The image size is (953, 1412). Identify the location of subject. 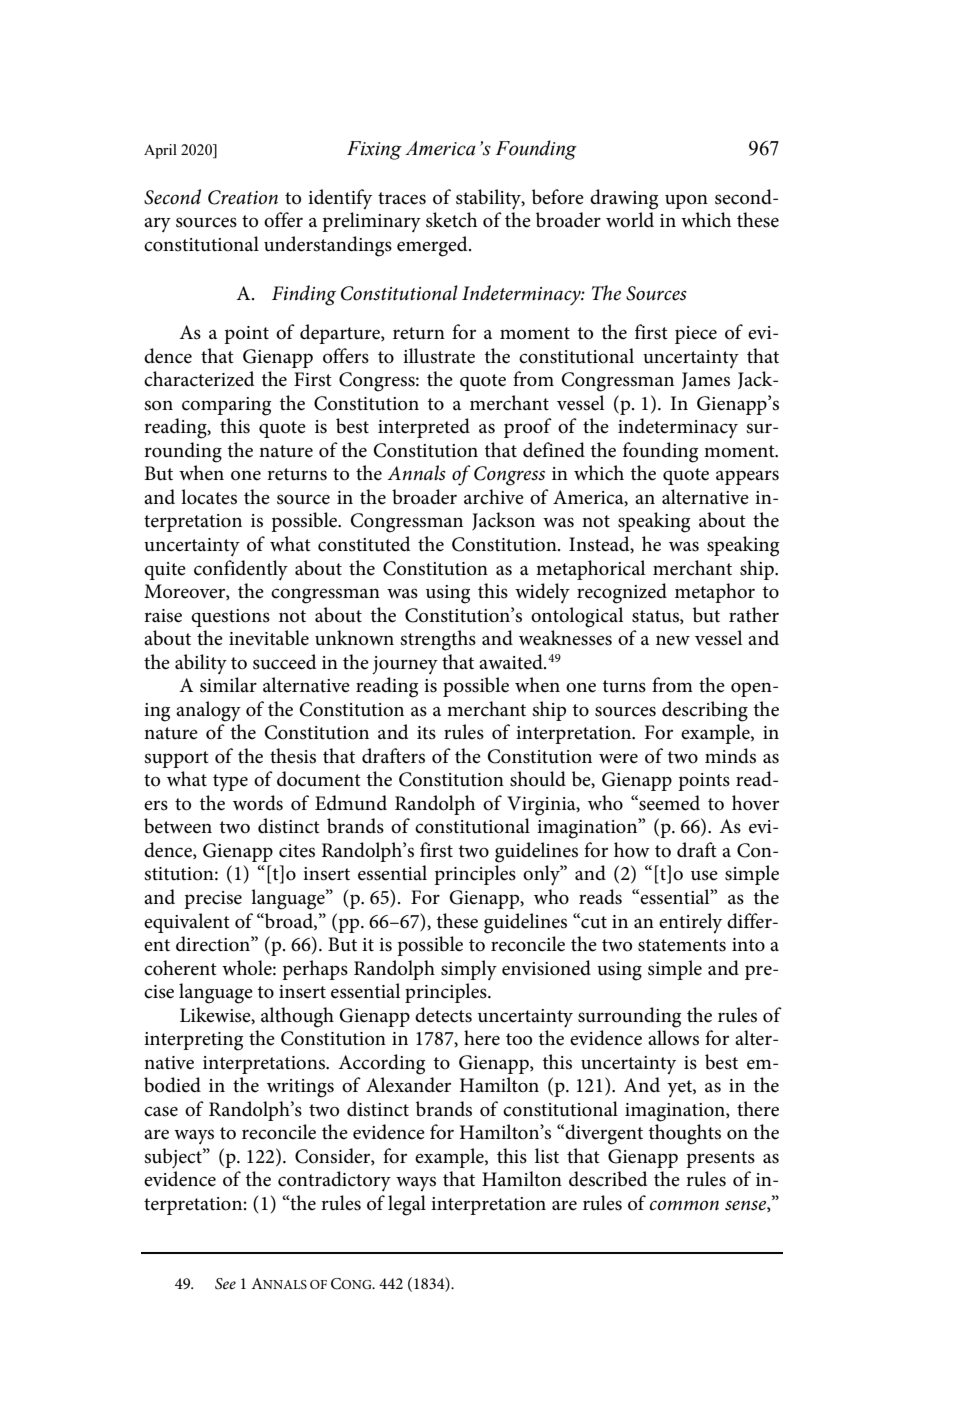
(174, 1158).
